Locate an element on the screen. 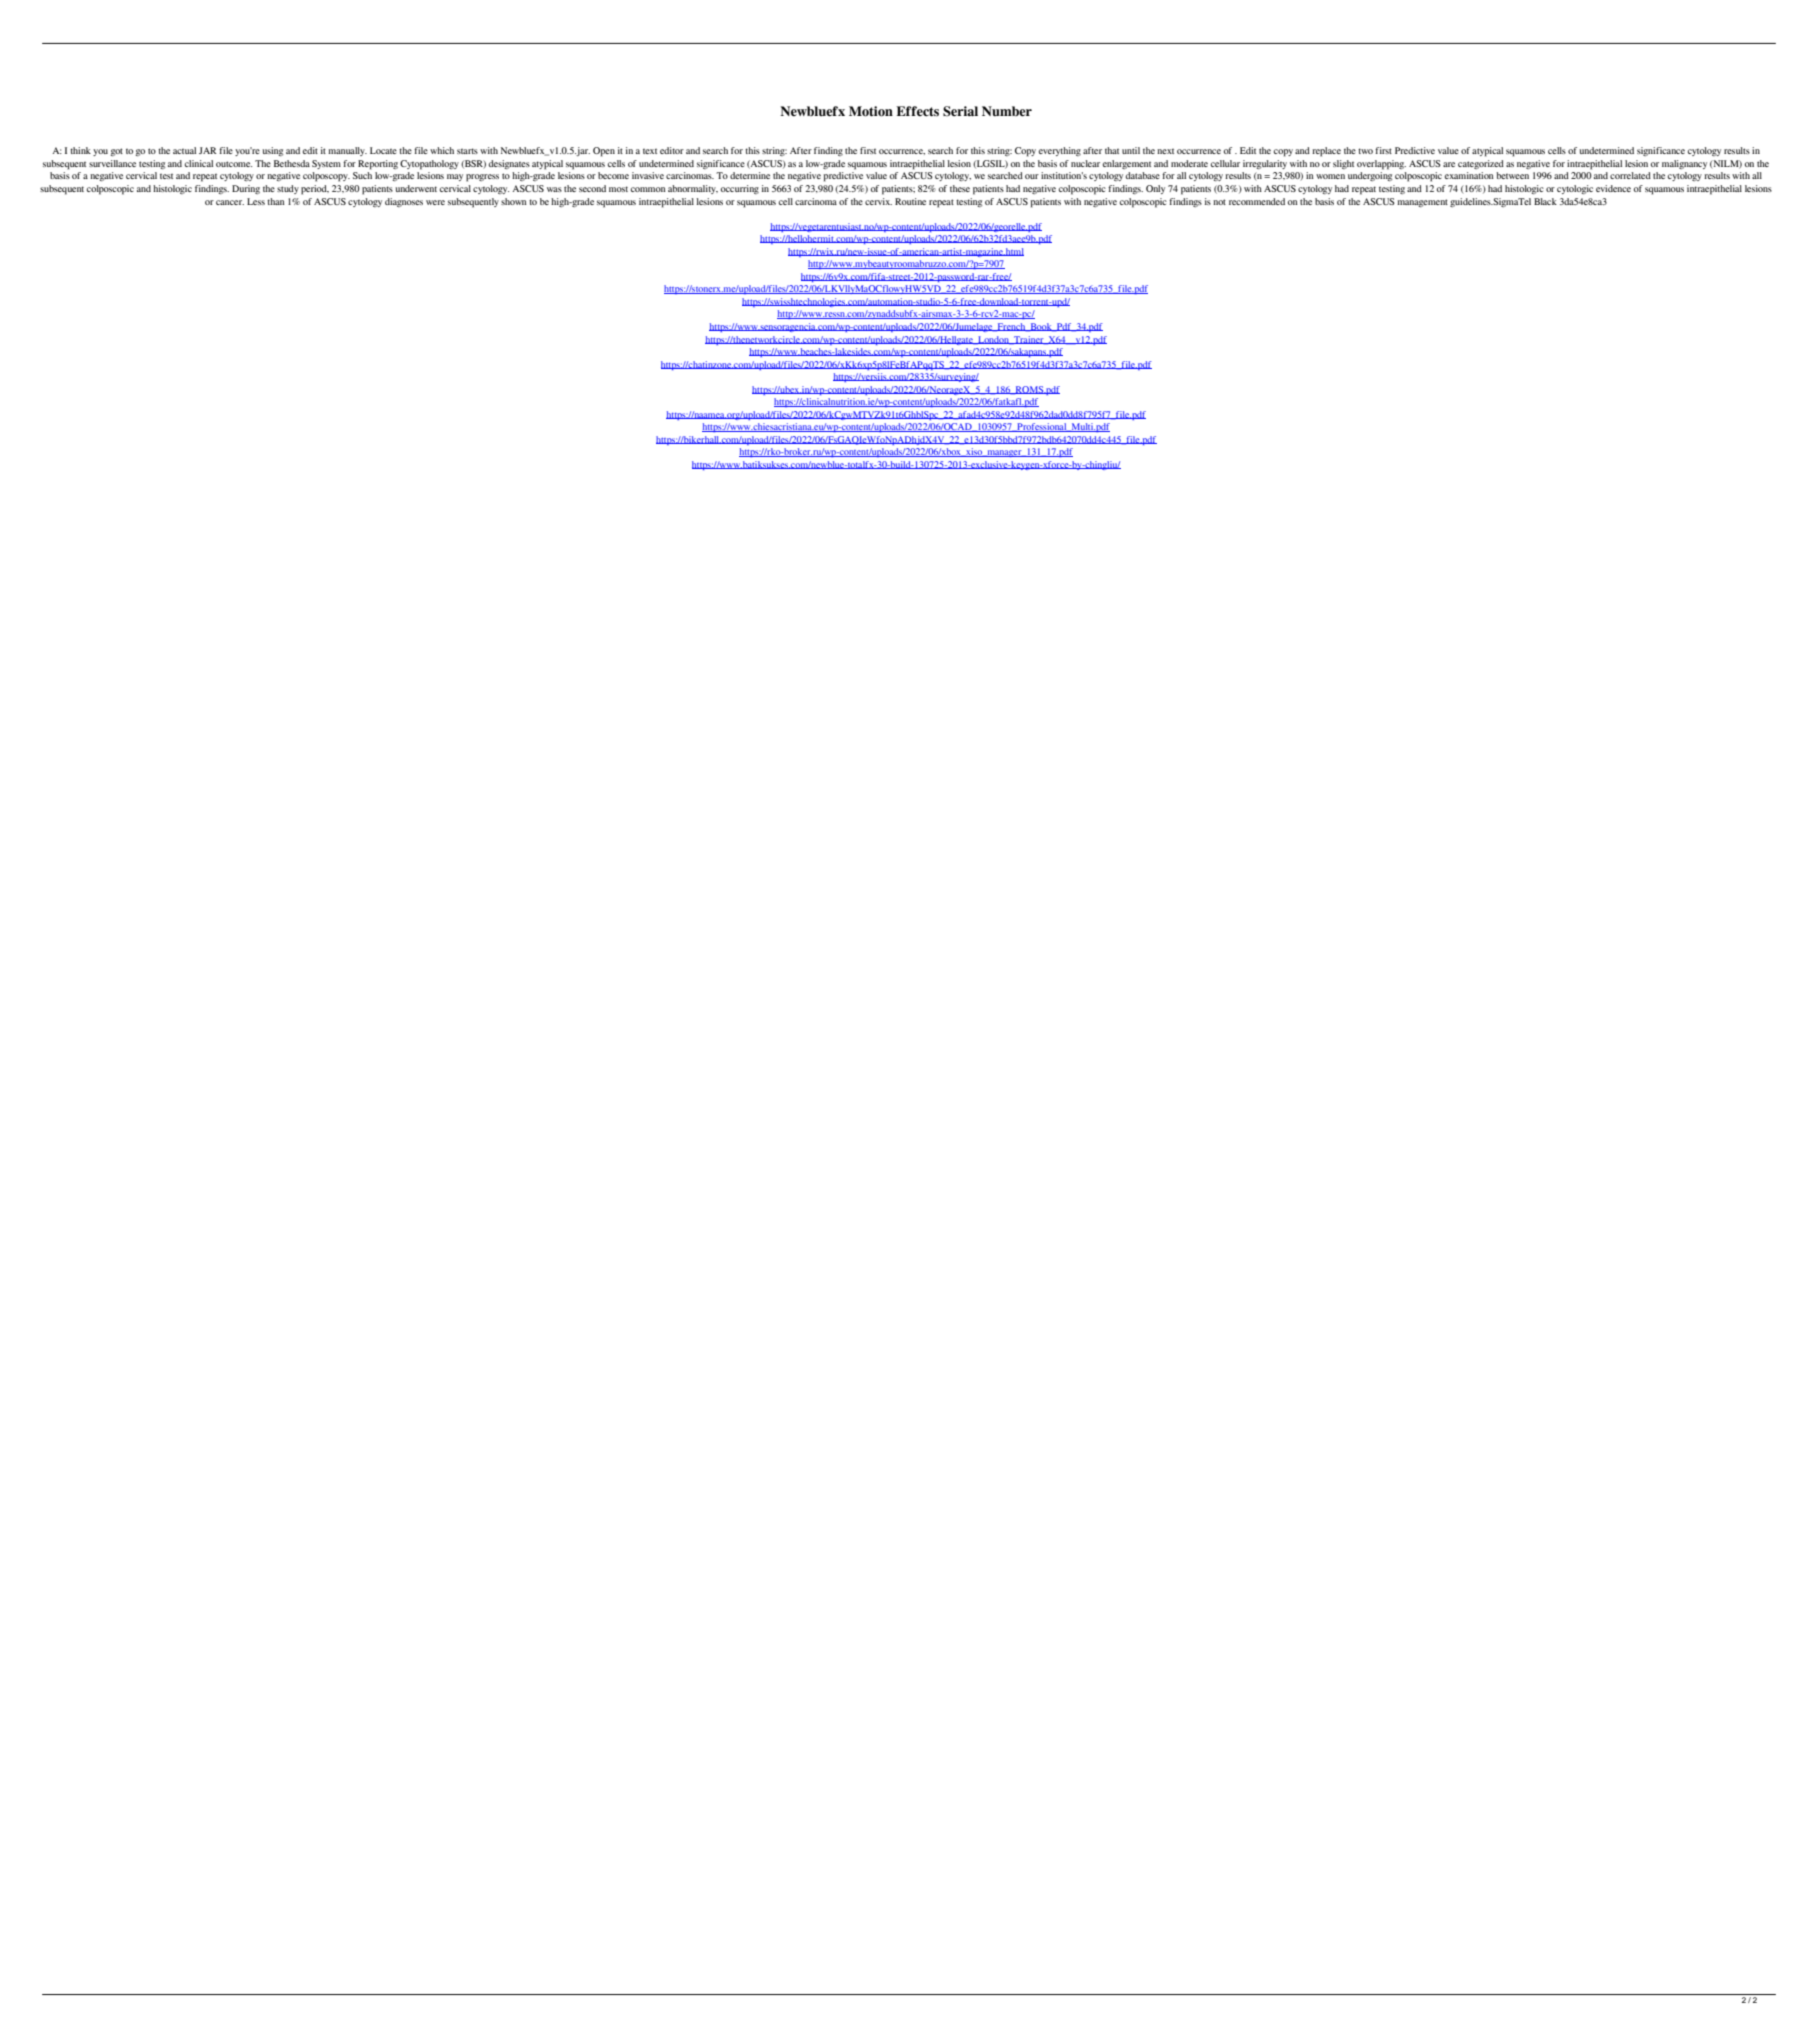 This screenshot has width=1818, height=2023. replace is located at coordinates (1326, 152).
